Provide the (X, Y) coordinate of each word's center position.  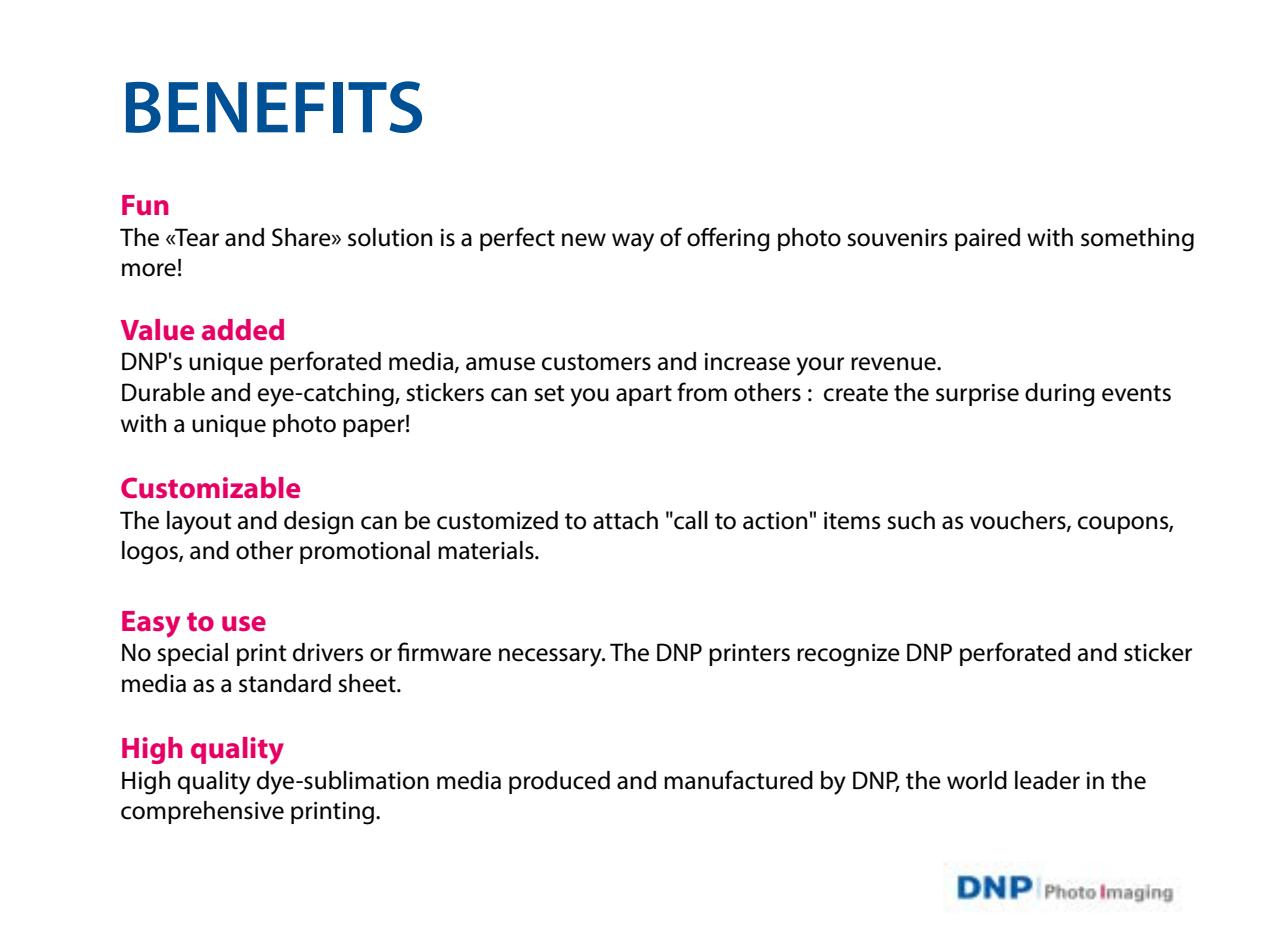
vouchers (1019, 521)
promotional (365, 552)
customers (596, 362)
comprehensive (202, 812)
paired (987, 239)
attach (625, 520)
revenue (894, 364)
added (243, 330)
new (584, 240)
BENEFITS (274, 107)
